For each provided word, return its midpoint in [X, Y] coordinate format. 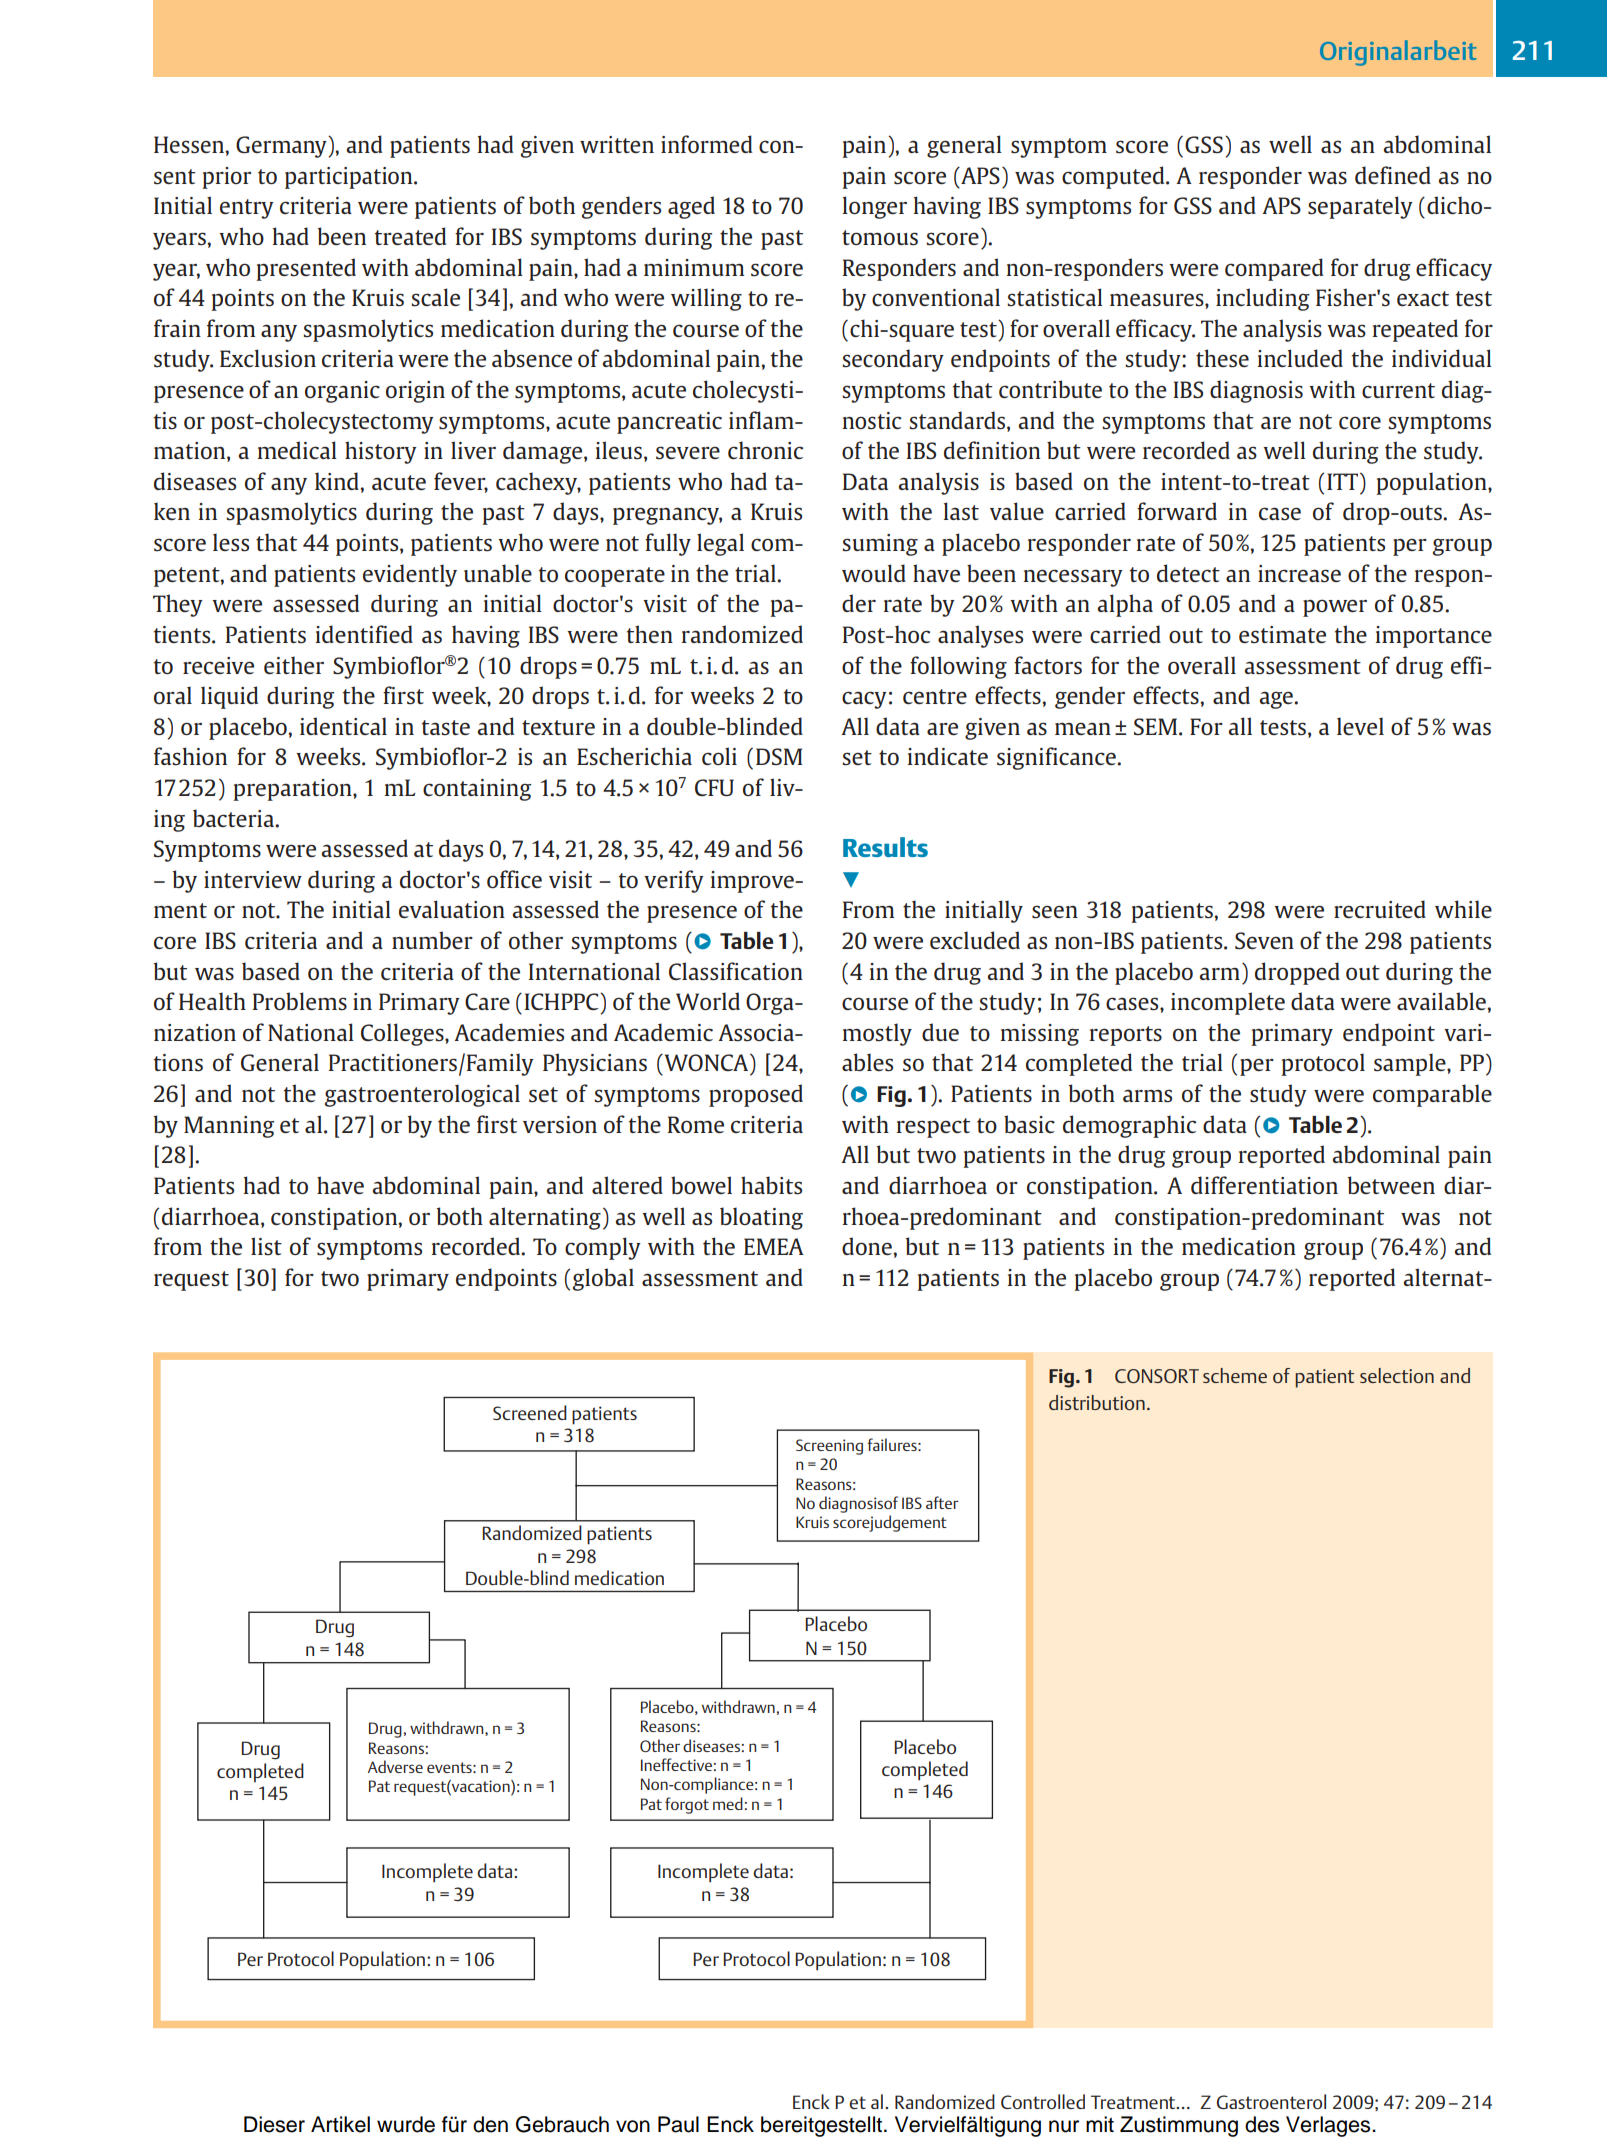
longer [875, 207]
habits [771, 1185]
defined [1393, 175]
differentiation [1264, 1185]
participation [350, 178]
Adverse [395, 1766]
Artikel [340, 2124]
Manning [229, 1127]
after [942, 1502]
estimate [1282, 634]
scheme [1235, 1375]
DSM [779, 756]
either [294, 665]
